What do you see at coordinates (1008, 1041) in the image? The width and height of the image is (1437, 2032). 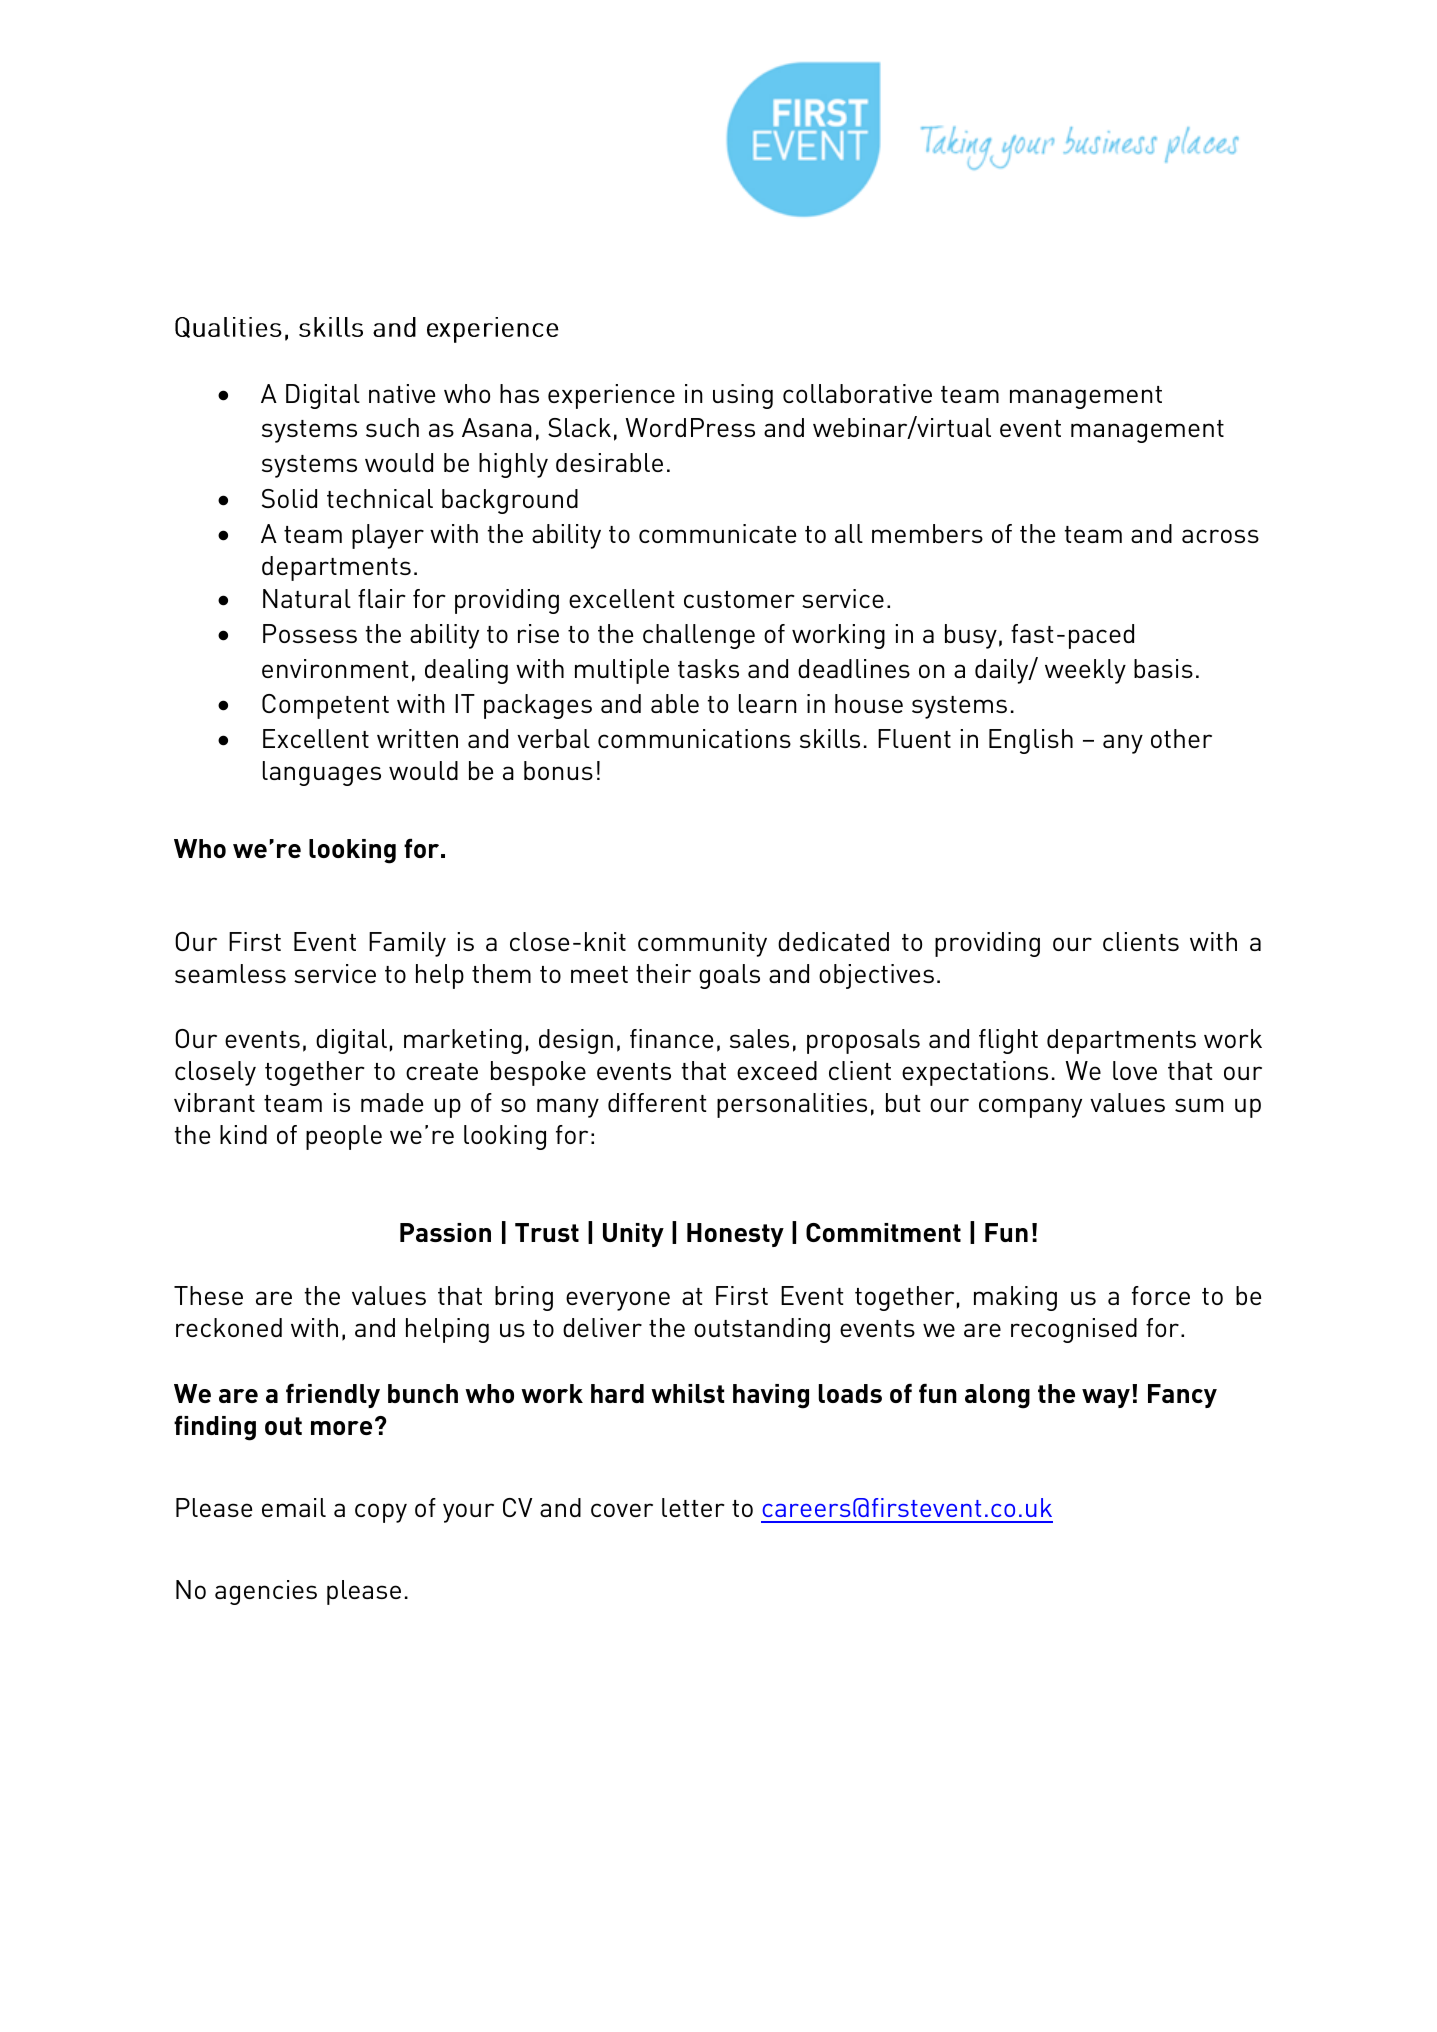 I see `flight` at bounding box center [1008, 1041].
